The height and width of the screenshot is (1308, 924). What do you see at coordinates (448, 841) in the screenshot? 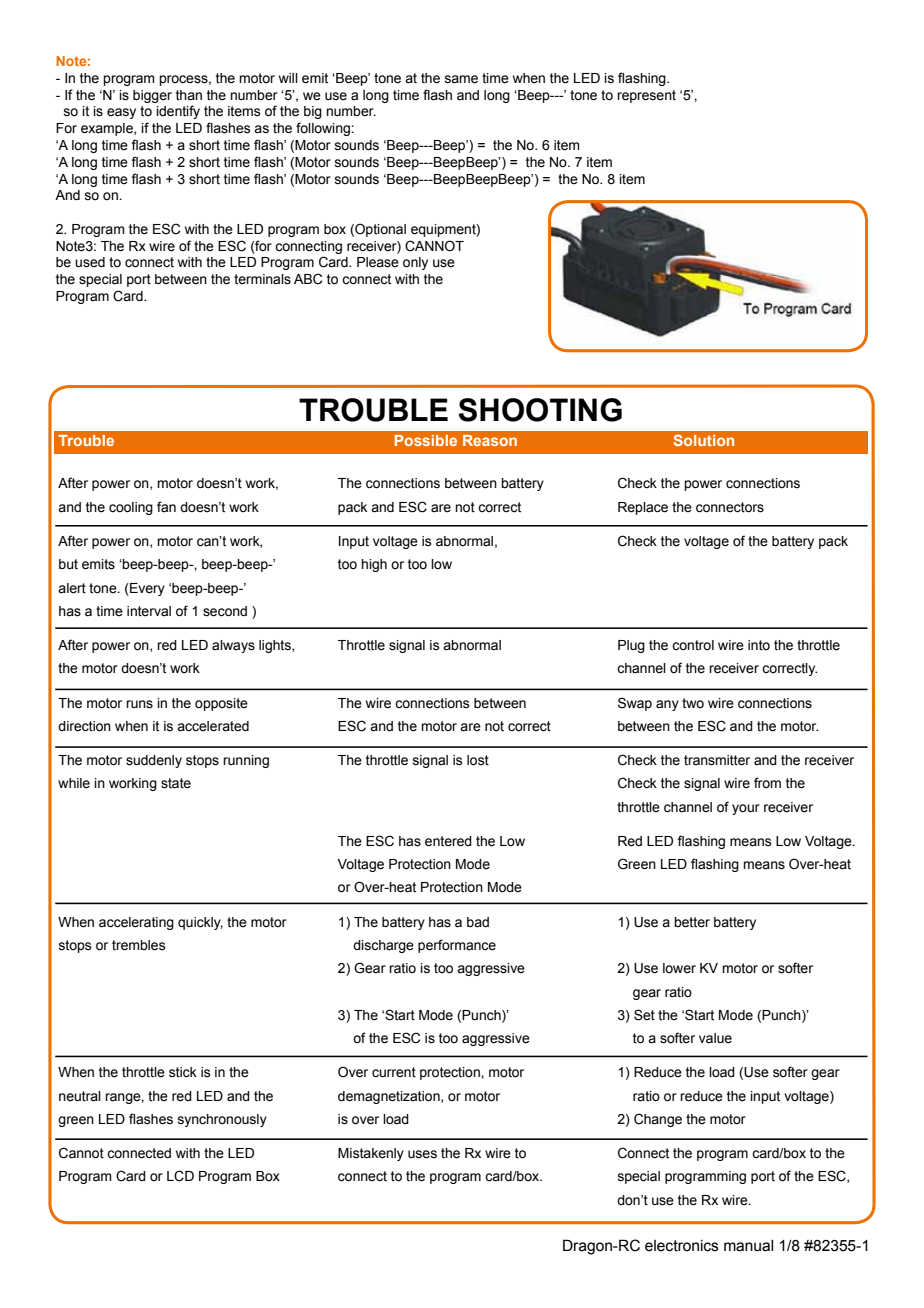
I see `entered` at bounding box center [448, 841].
